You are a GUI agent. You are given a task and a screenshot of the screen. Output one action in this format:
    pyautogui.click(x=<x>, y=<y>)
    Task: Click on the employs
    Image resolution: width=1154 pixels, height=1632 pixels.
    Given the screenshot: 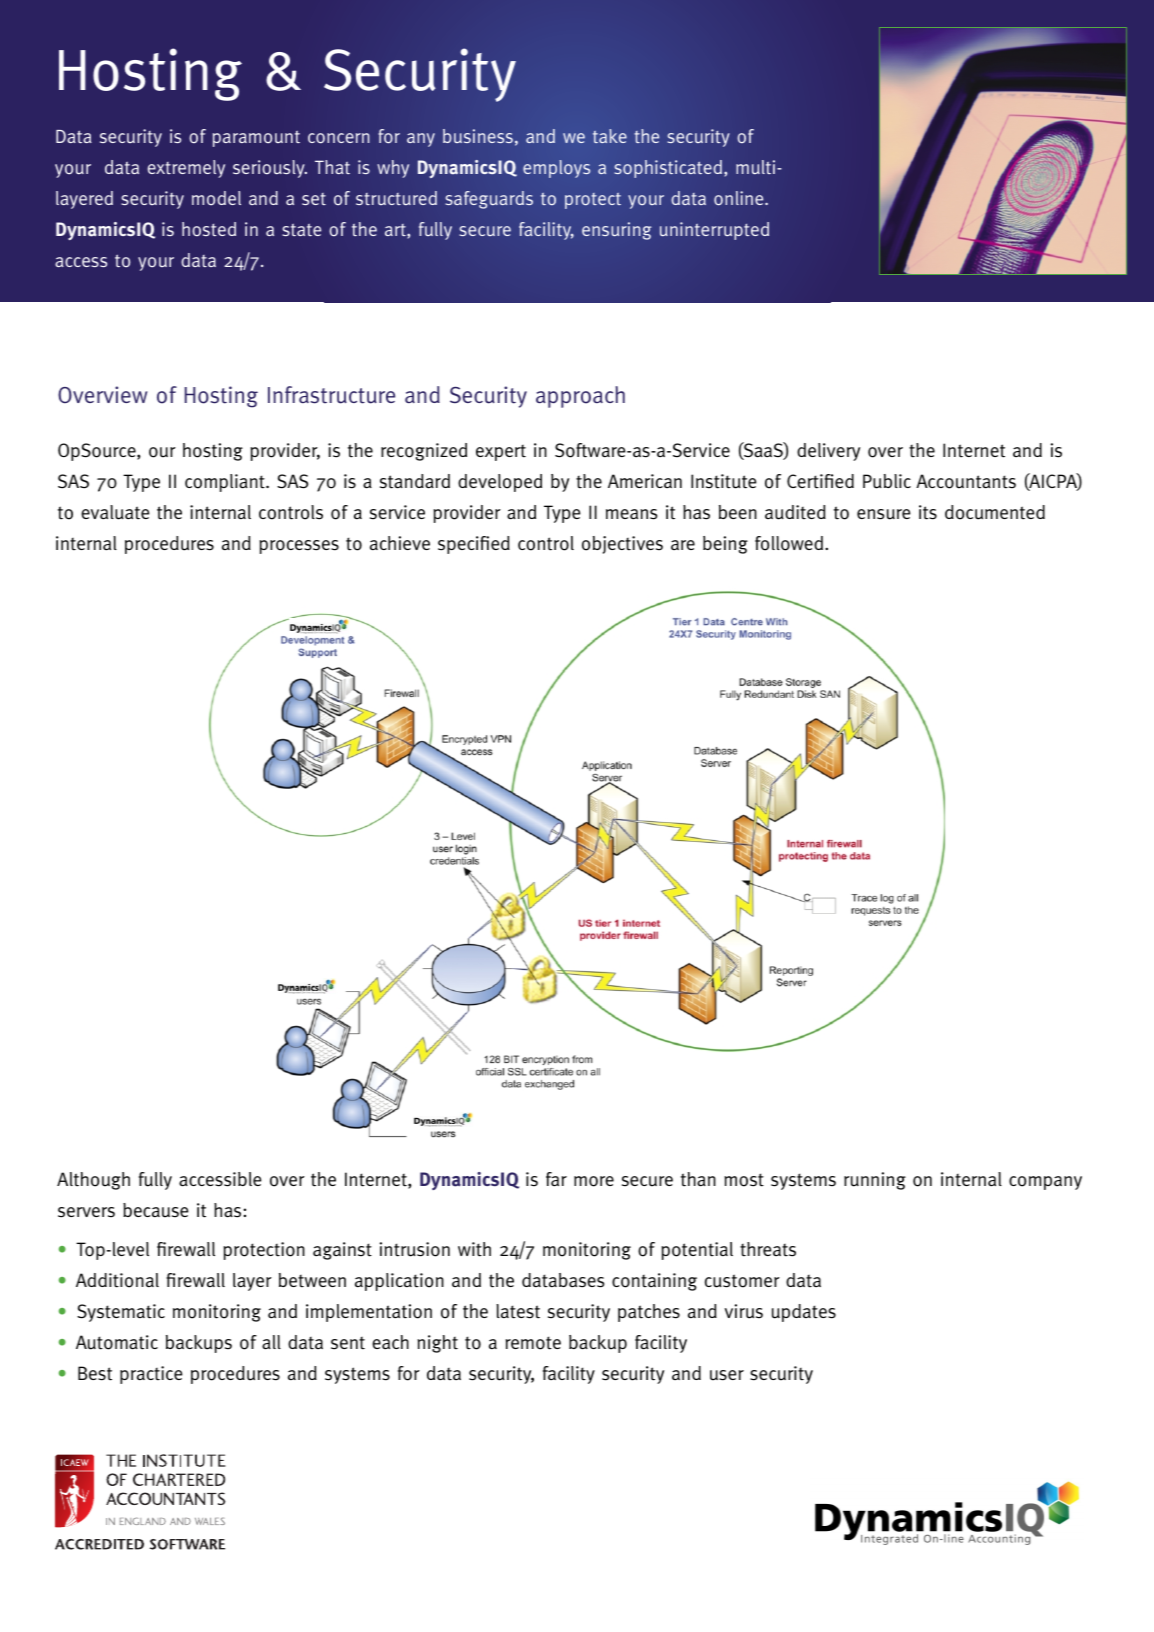 What is the action you would take?
    pyautogui.click(x=556, y=169)
